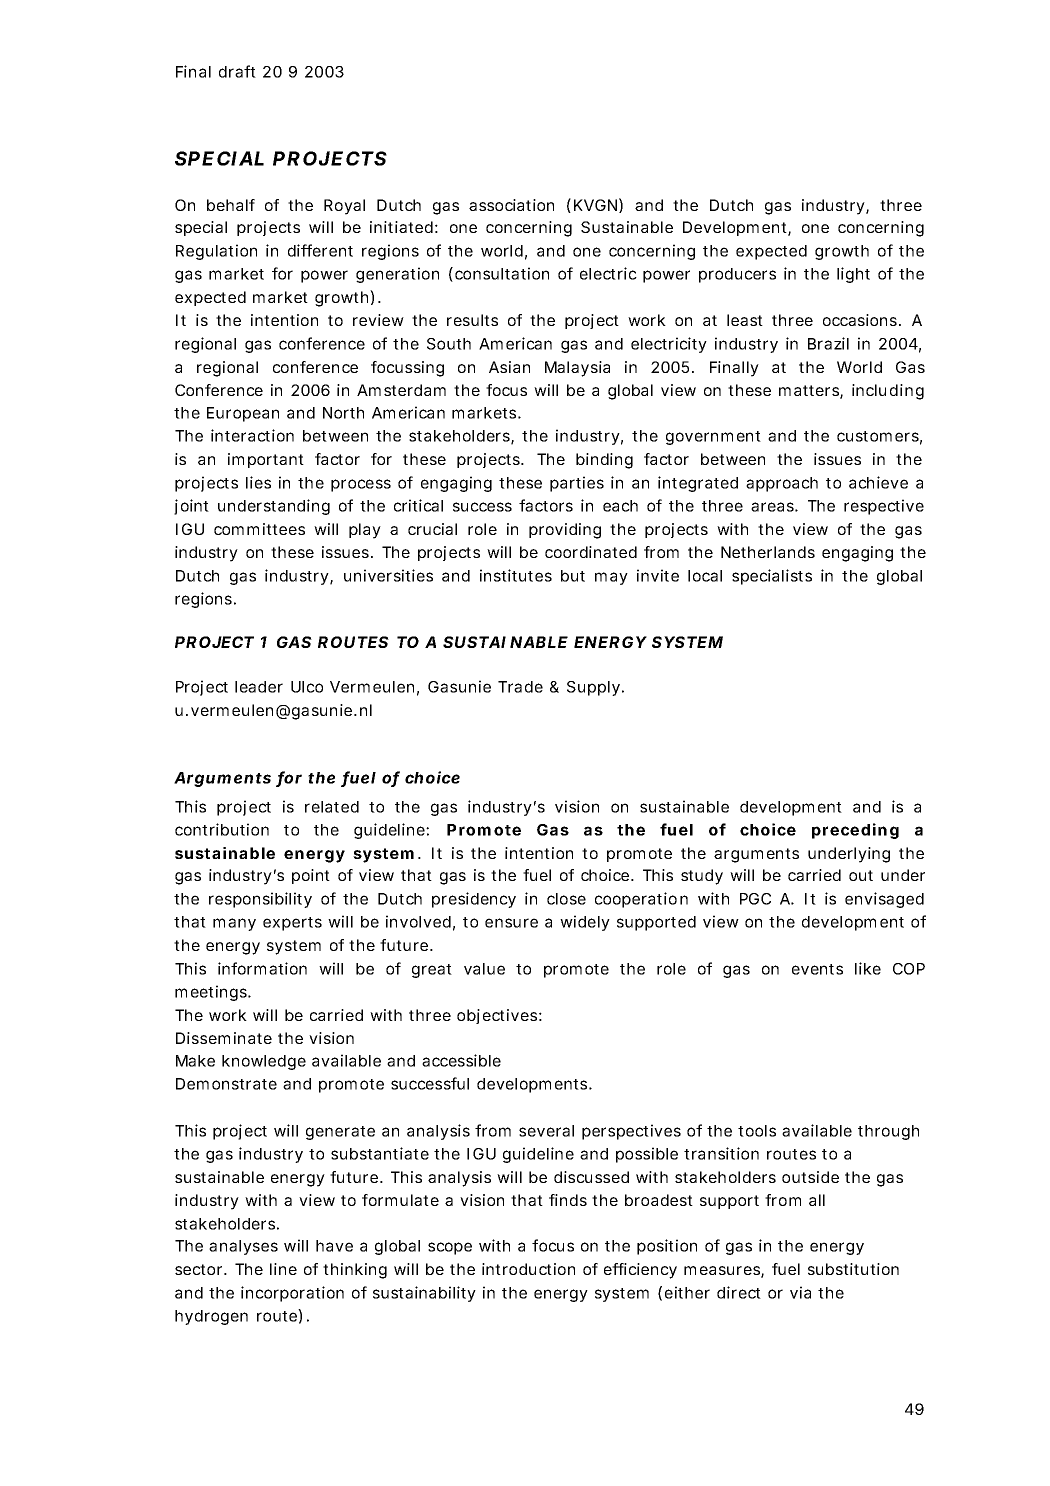 This document has width=1050, height=1486. Describe the element at coordinates (259, 687) in the document. I see `leader` at that location.
